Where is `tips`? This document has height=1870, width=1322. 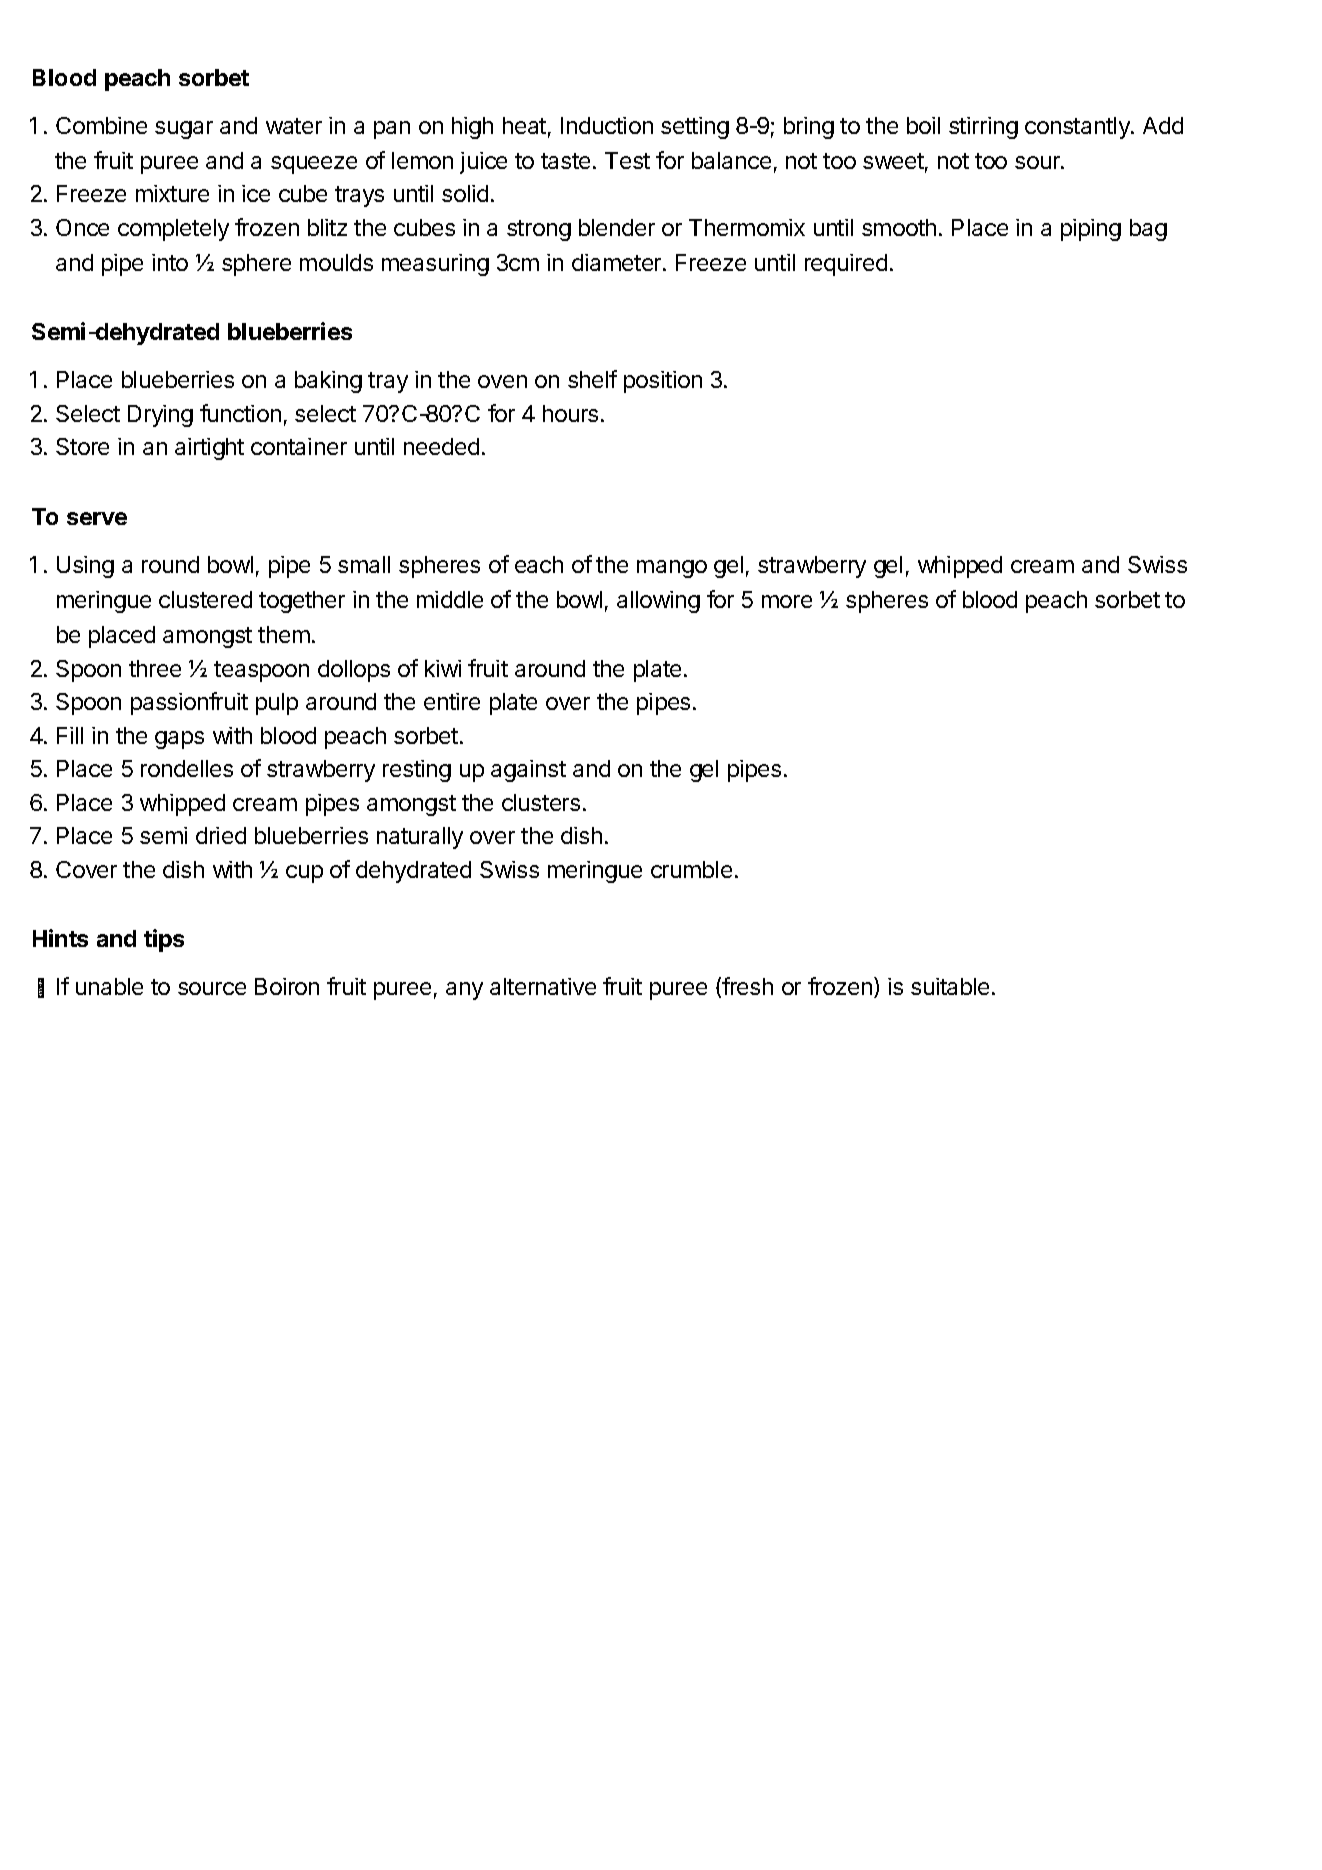
tips is located at coordinates (164, 940).
